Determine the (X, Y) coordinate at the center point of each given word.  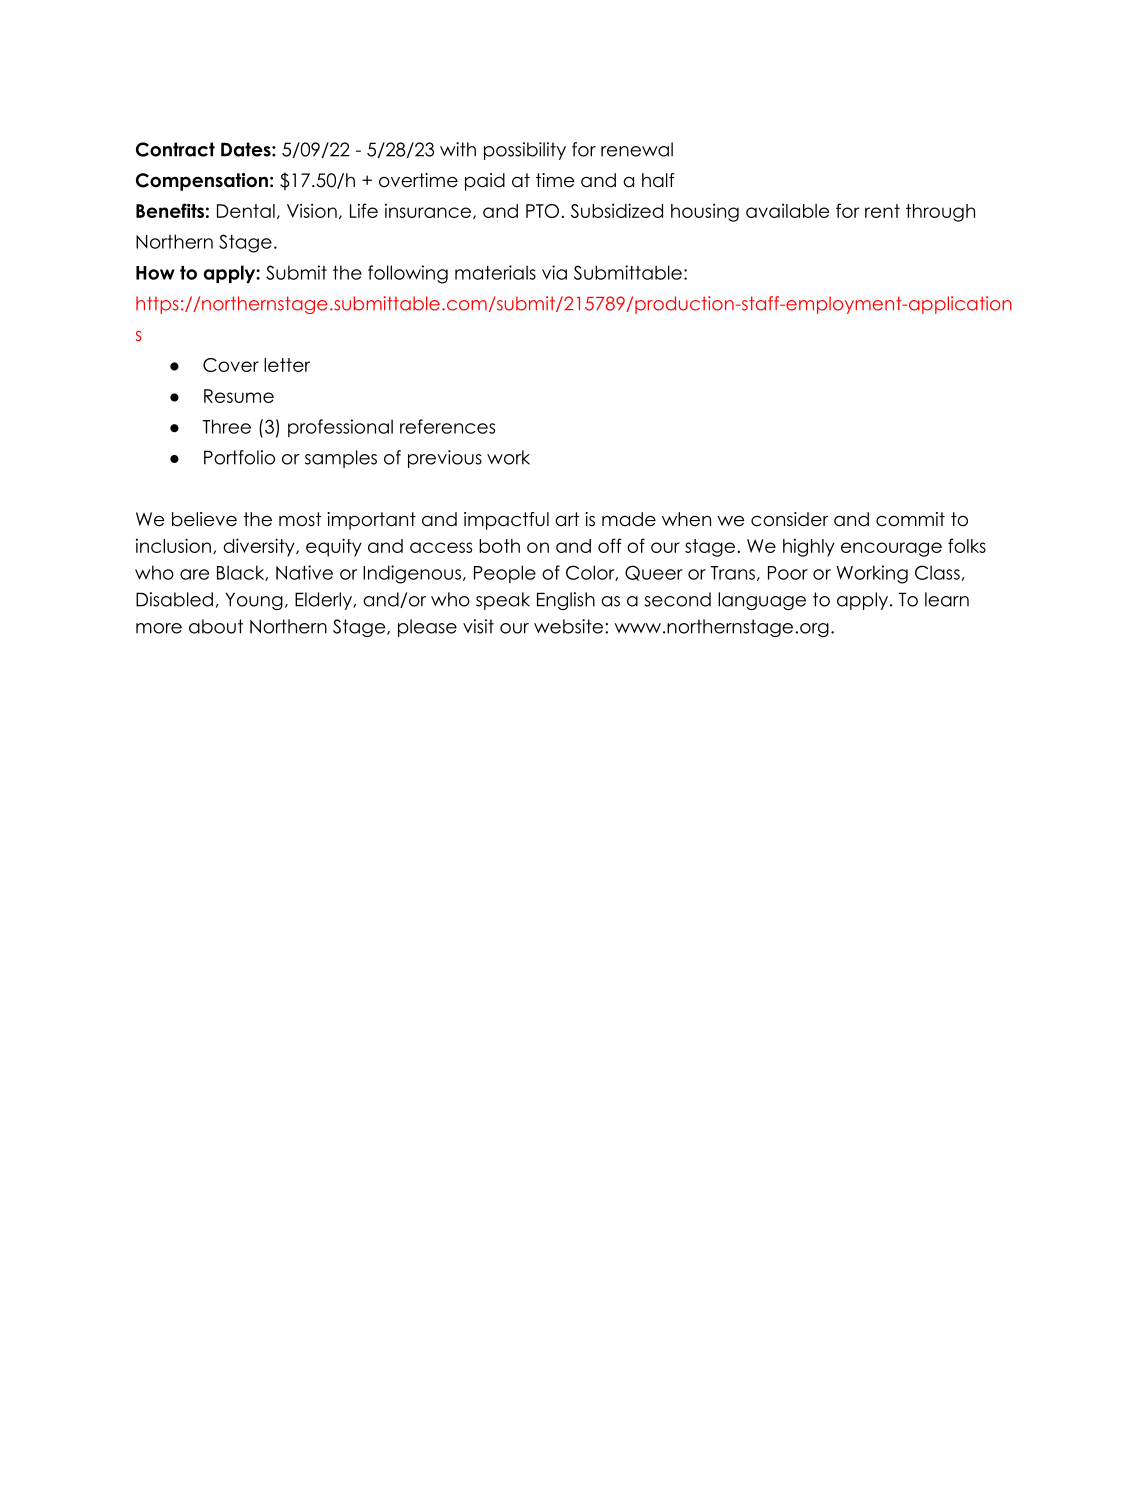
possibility (525, 151)
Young (254, 601)
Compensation (202, 182)
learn (947, 599)
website (570, 626)
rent (882, 211)
